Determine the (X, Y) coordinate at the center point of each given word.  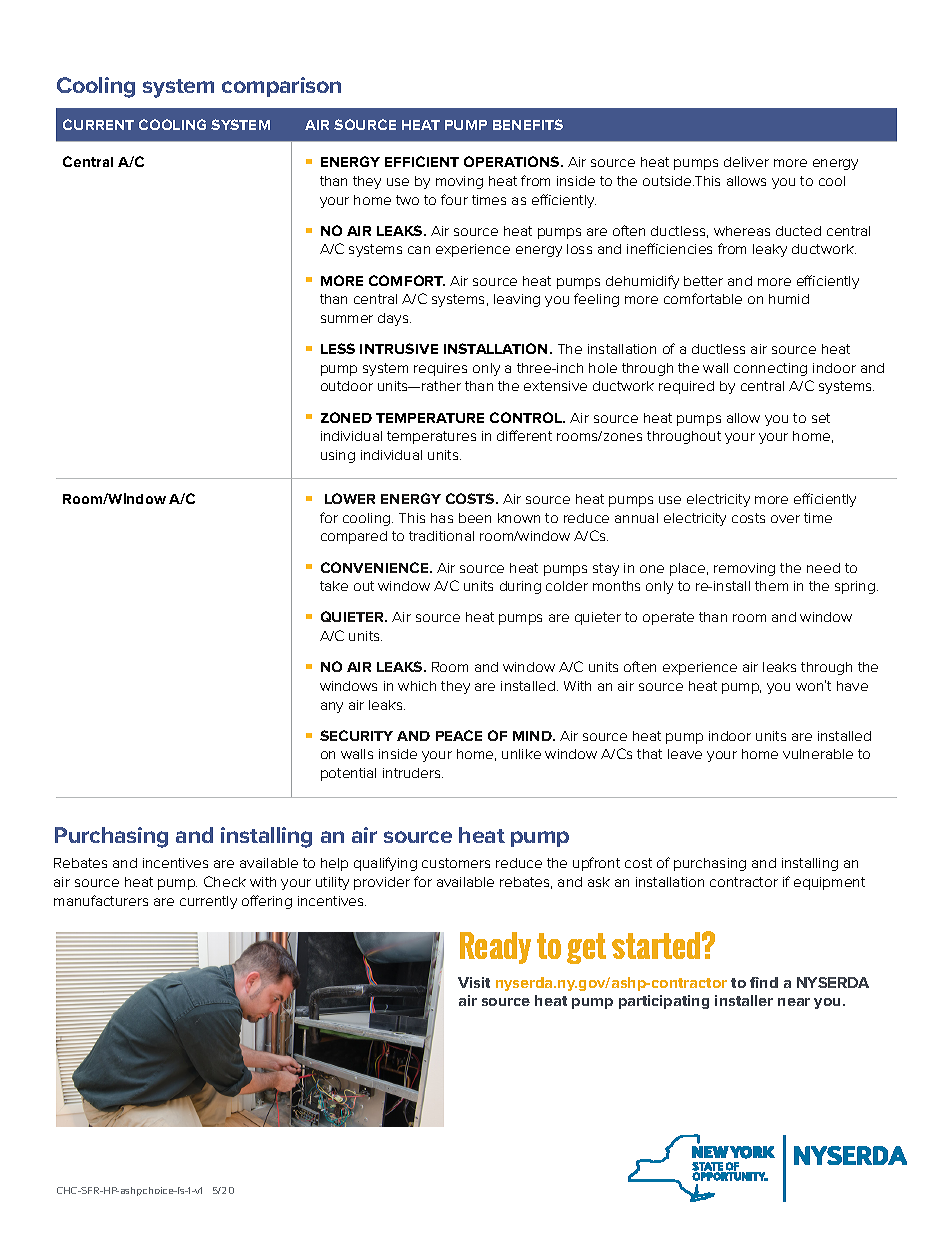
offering (267, 902)
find (764, 982)
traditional (441, 536)
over (785, 519)
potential (348, 774)
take (334, 586)
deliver (746, 162)
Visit (474, 982)
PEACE (459, 735)
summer (347, 319)
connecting (770, 369)
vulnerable (818, 754)
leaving (517, 300)
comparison (281, 87)
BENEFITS (528, 124)
